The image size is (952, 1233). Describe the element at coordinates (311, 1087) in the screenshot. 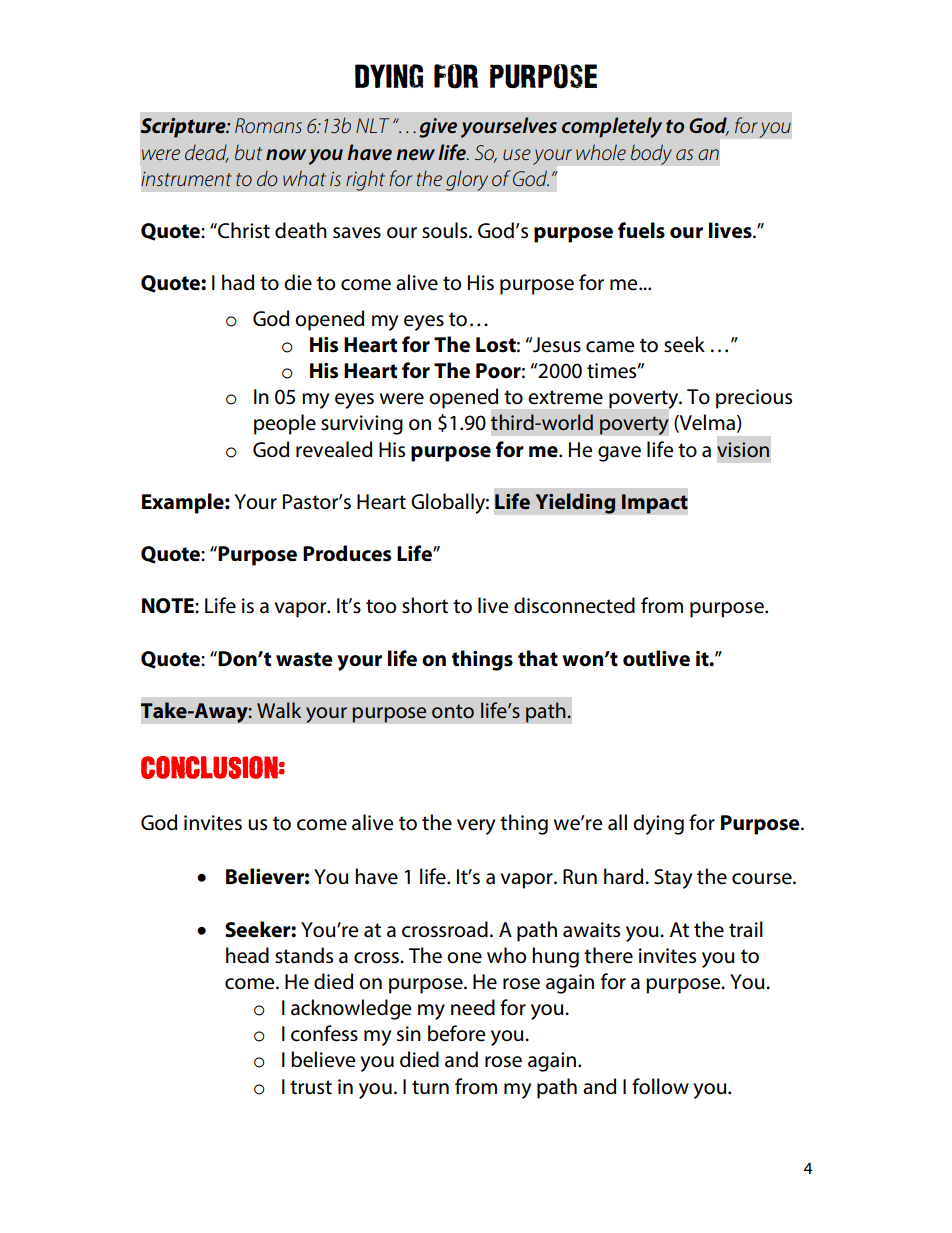

I see `trust` at that location.
